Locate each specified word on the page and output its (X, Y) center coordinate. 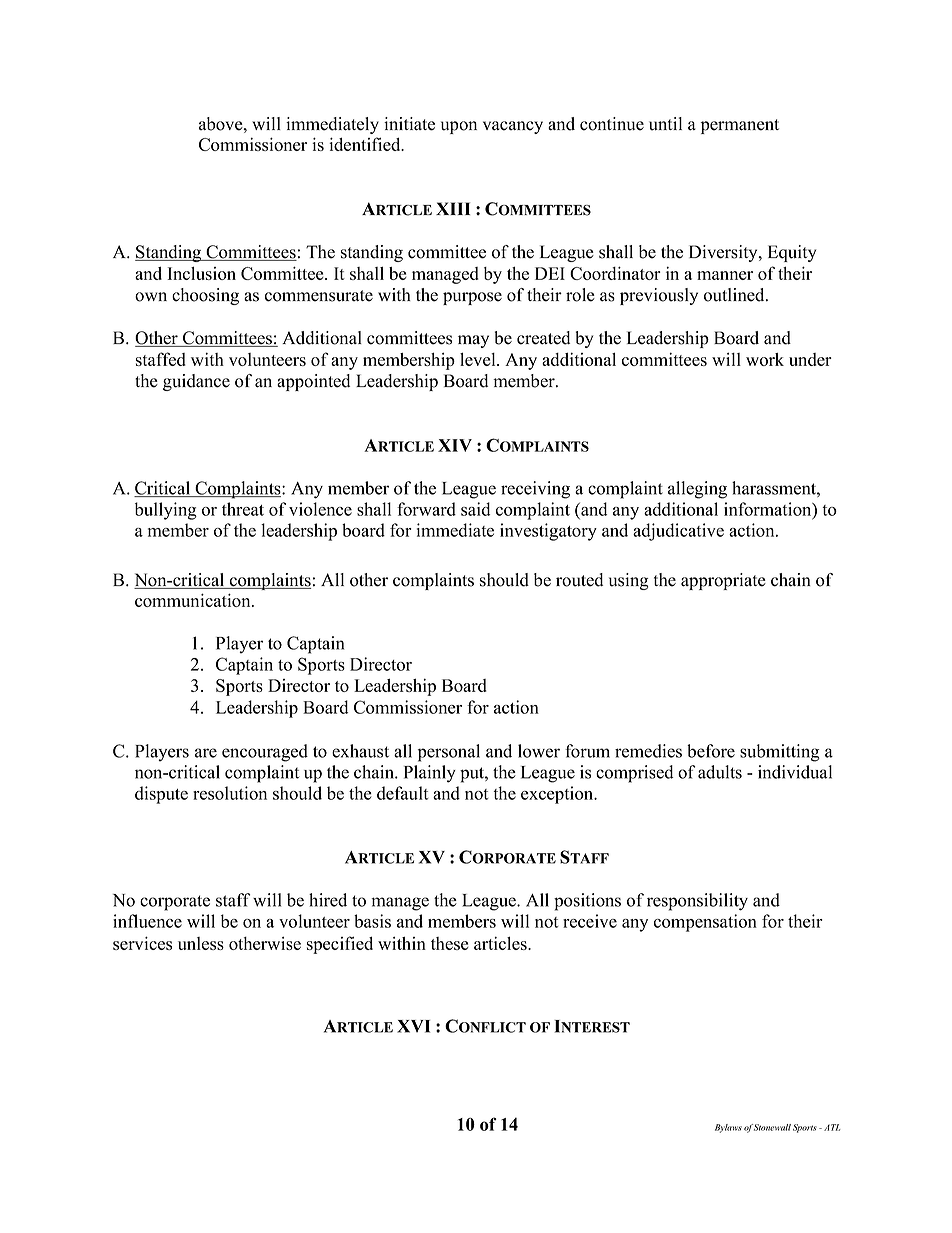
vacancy (513, 127)
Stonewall (772, 1127)
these (449, 943)
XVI (413, 1026)
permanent (740, 126)
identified (366, 144)
